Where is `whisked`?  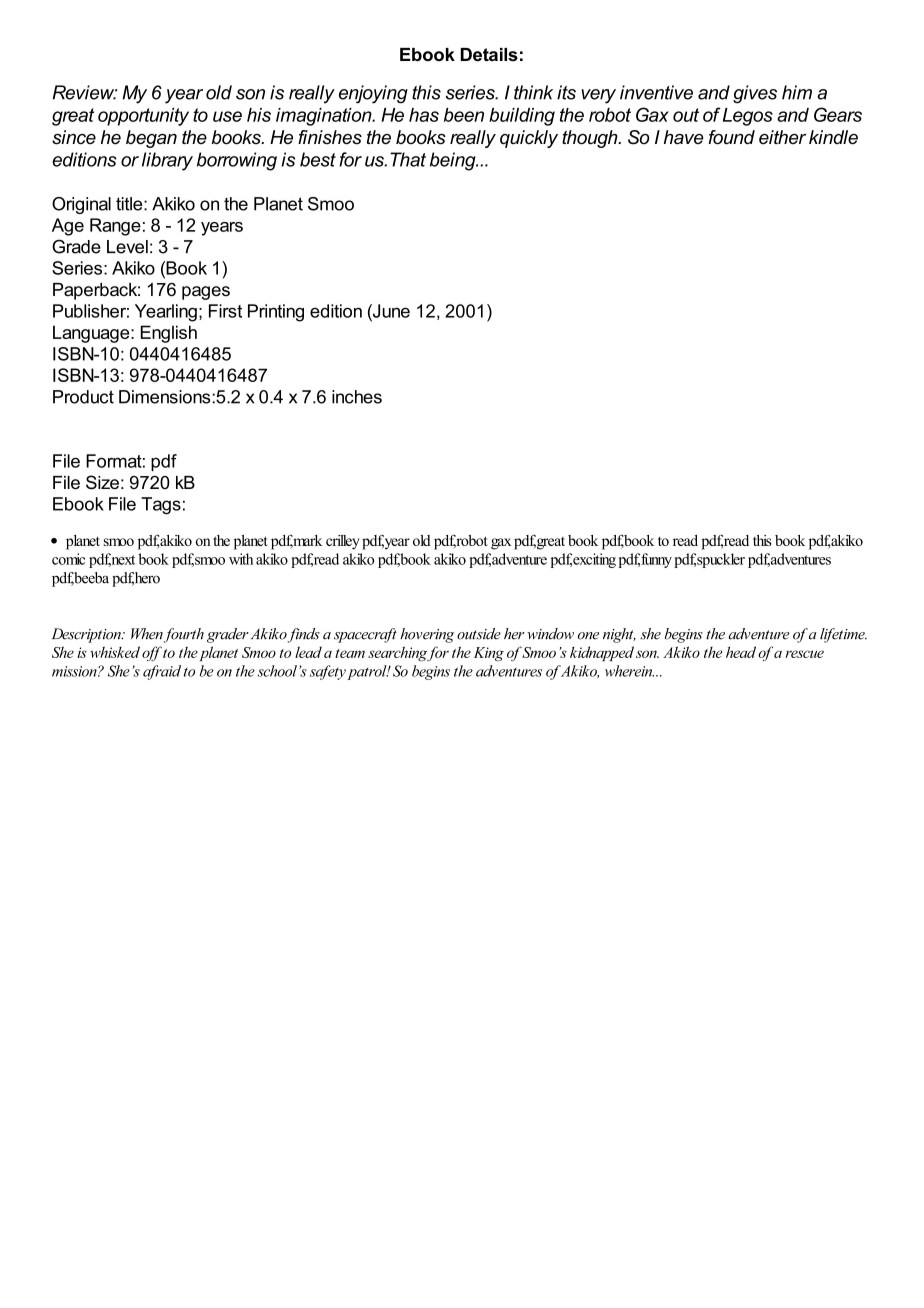 whisked is located at coordinates (116, 652).
